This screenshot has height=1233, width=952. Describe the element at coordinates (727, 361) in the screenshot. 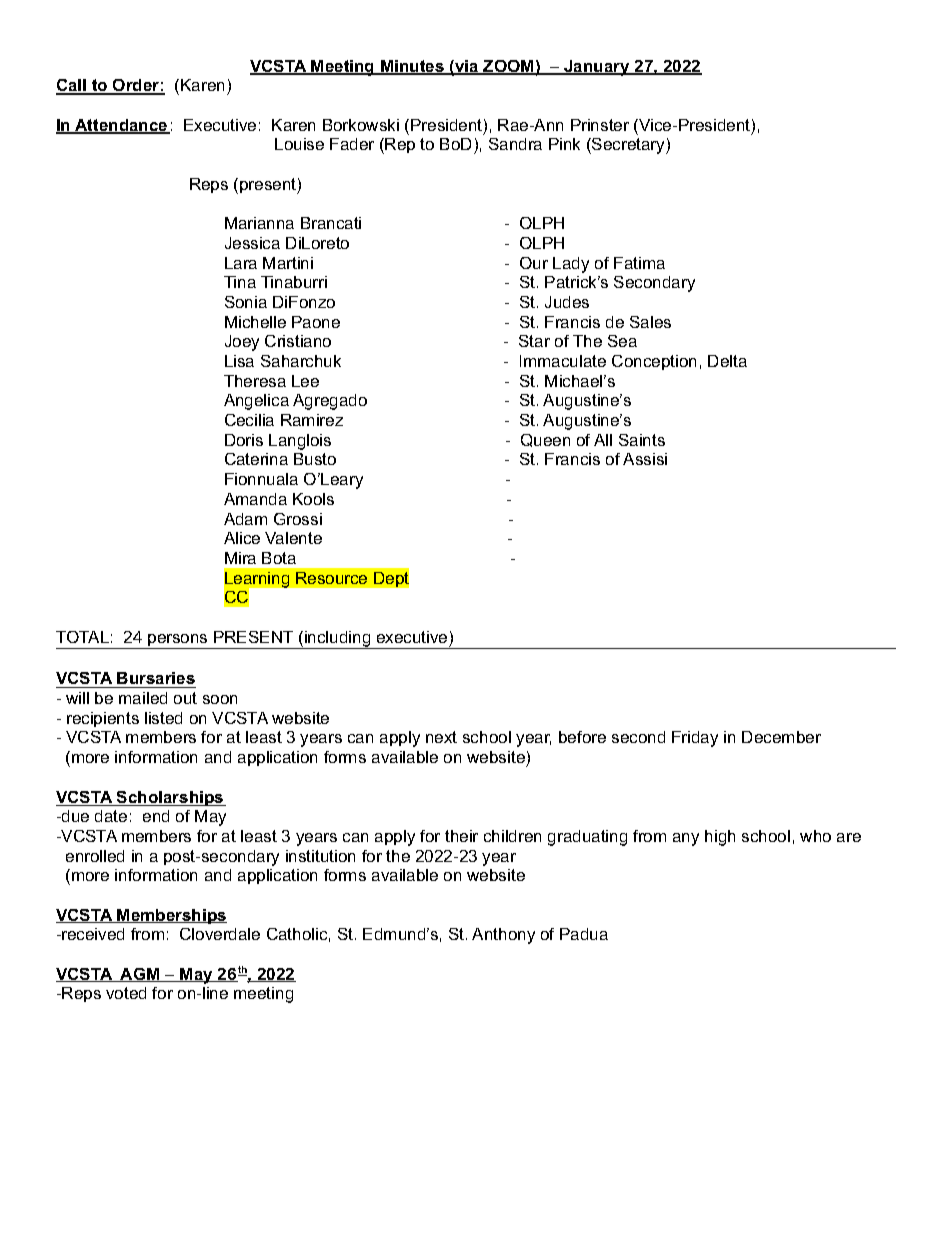

I see `Delta` at that location.
